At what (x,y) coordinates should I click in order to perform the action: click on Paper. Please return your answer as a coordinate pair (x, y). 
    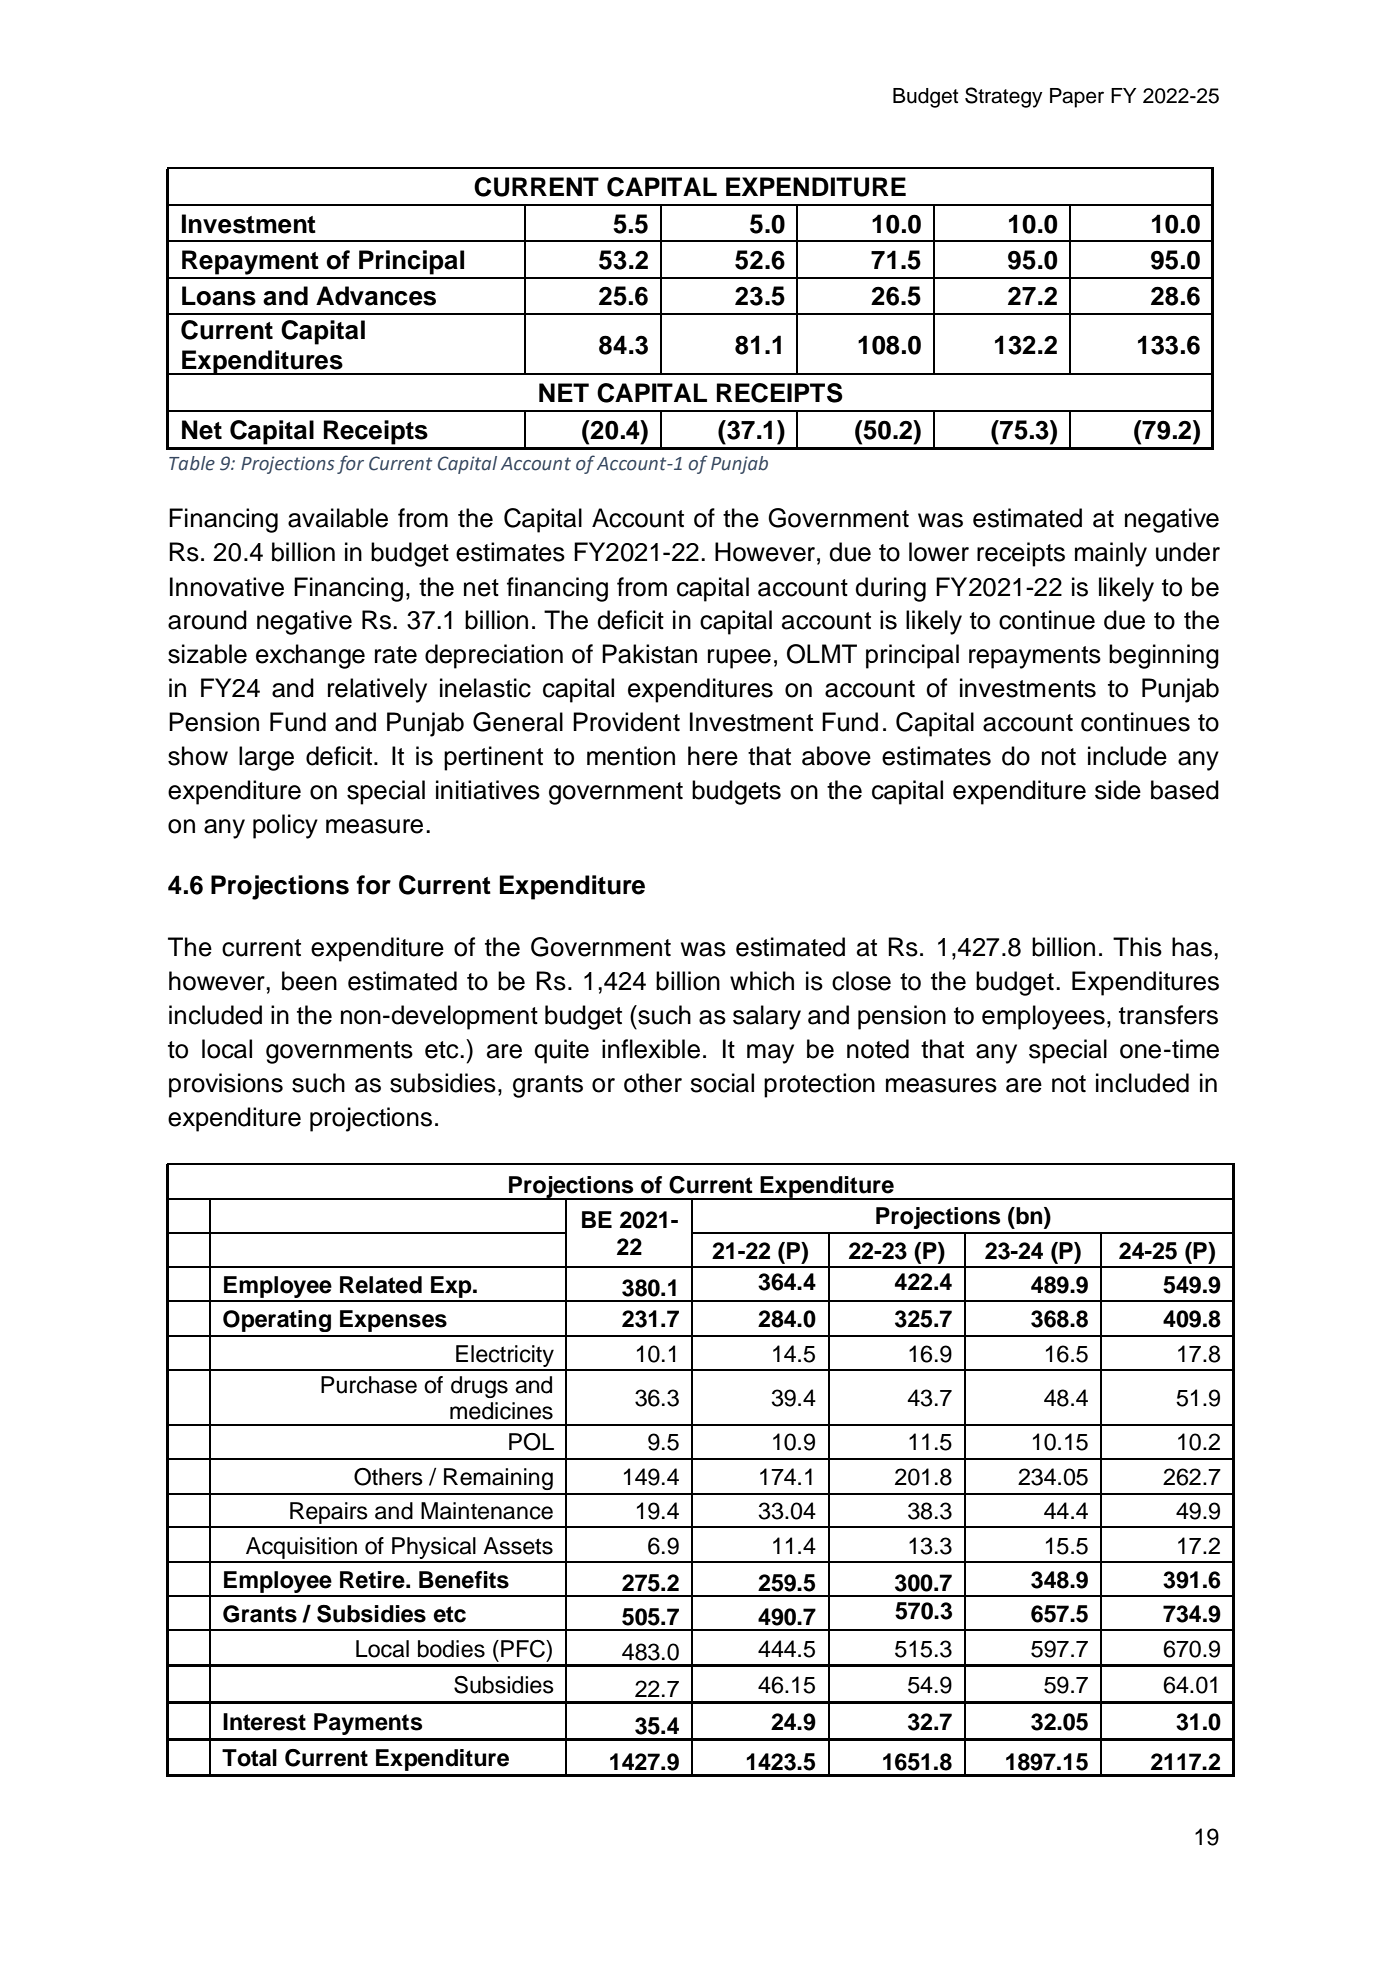
    Looking at the image, I should click on (1077, 98).
